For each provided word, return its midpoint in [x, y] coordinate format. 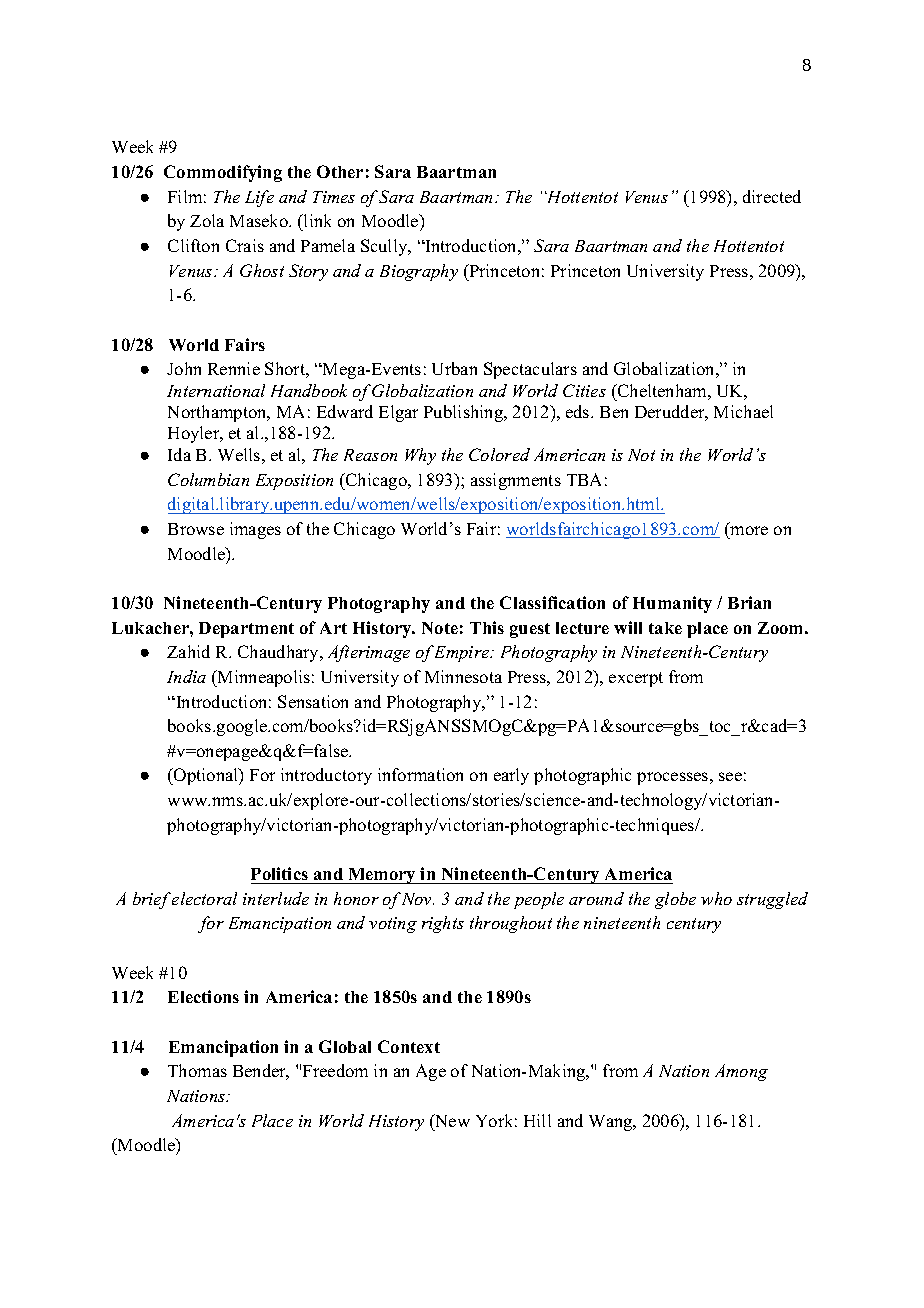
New [451, 1120]
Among [741, 1072]
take [665, 628]
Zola [207, 220]
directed [772, 196]
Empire [463, 654]
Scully [385, 247]
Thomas [197, 1070]
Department [246, 630]
